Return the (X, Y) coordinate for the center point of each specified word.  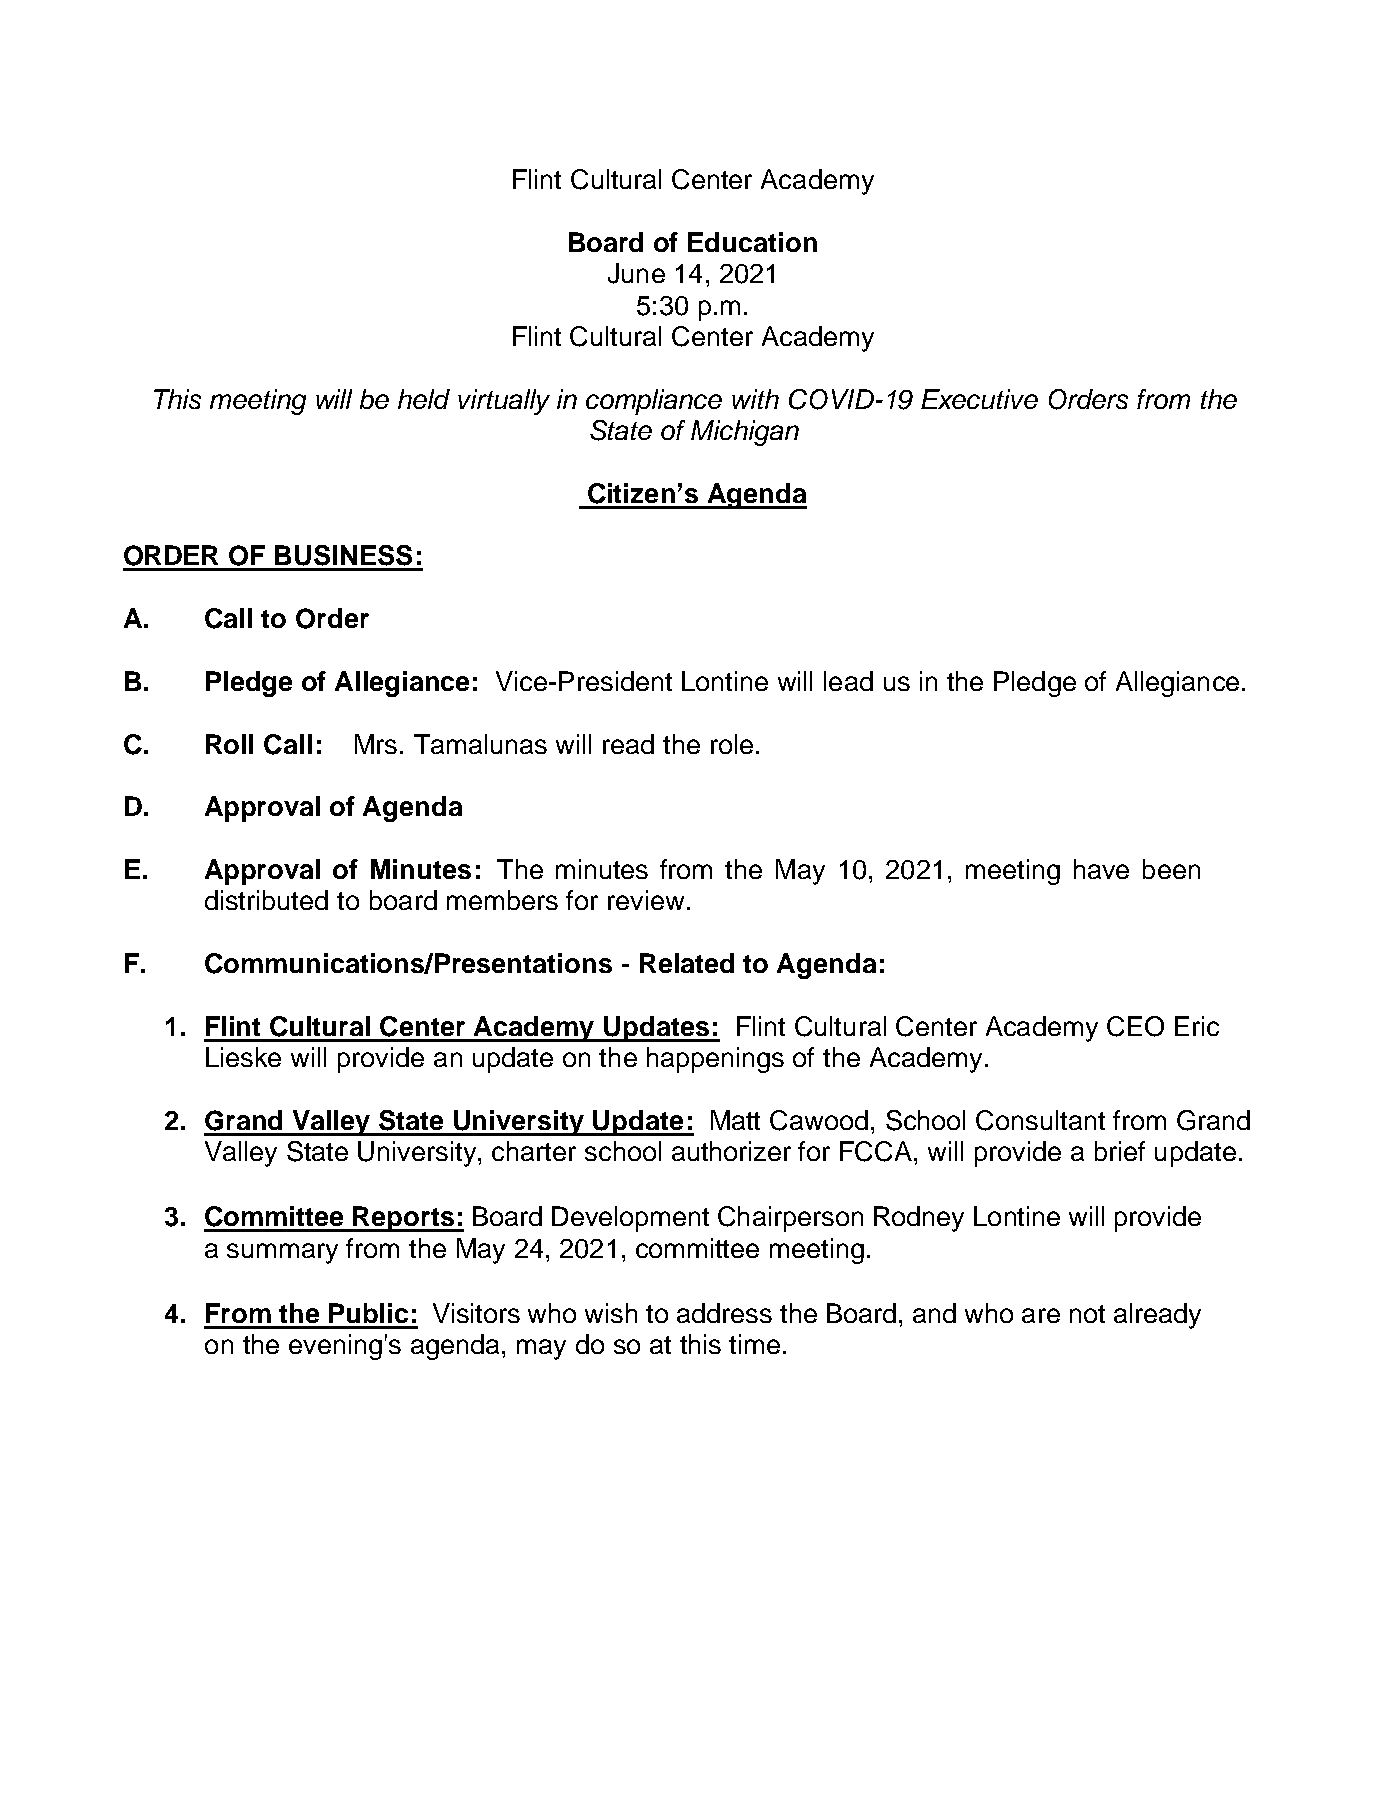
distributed (266, 900)
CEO (1135, 1026)
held (424, 399)
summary (282, 1253)
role (732, 744)
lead (848, 681)
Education (752, 242)
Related (687, 963)
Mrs (376, 744)
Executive (979, 399)
